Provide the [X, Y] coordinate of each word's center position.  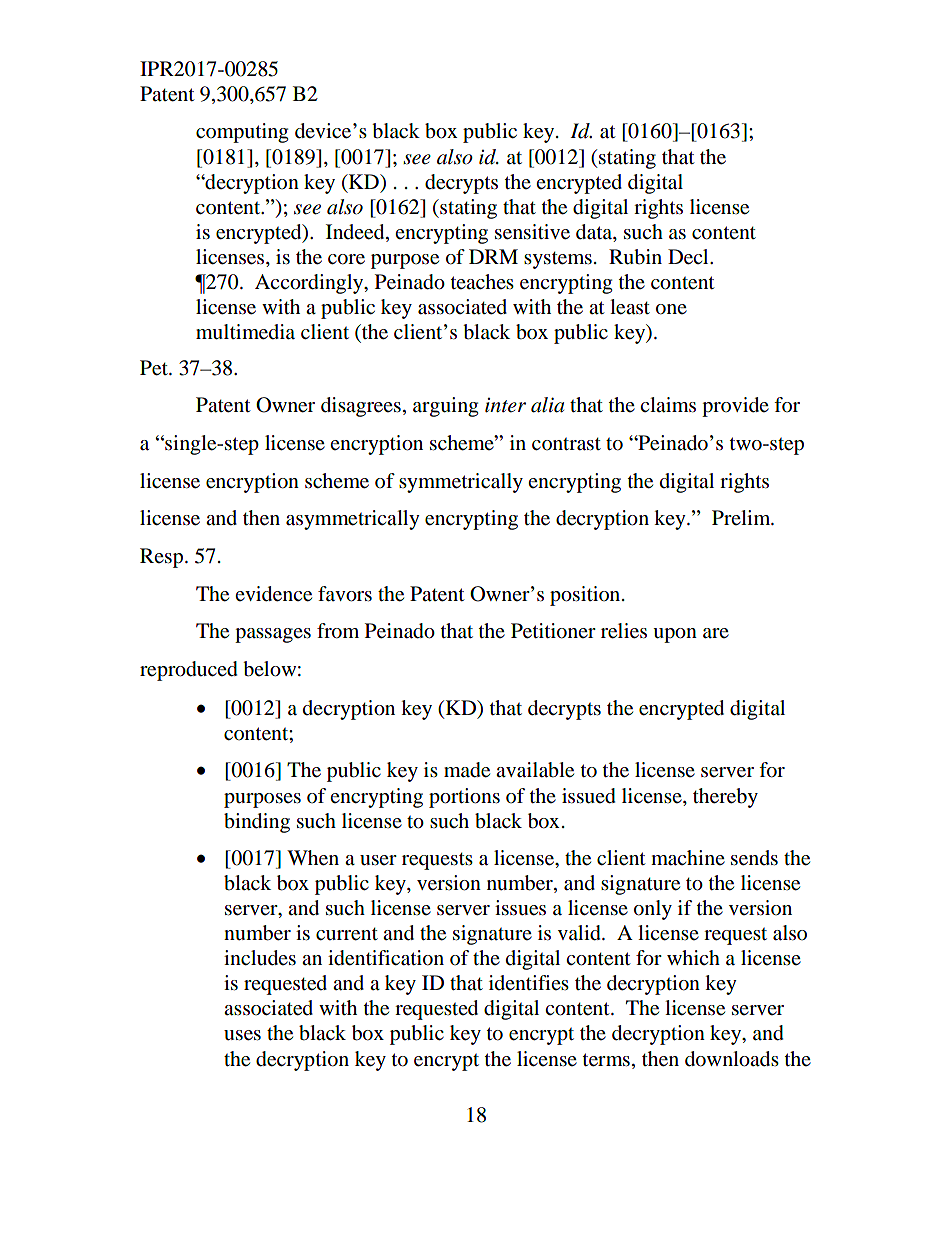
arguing [445, 407]
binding [257, 823]
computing [242, 133]
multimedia [245, 332]
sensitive [532, 232]
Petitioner [553, 631]
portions [464, 798]
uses [242, 1035]
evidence [273, 594]
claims [668, 404]
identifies [529, 982]
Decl [689, 257]
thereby [725, 798]
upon [675, 635]
